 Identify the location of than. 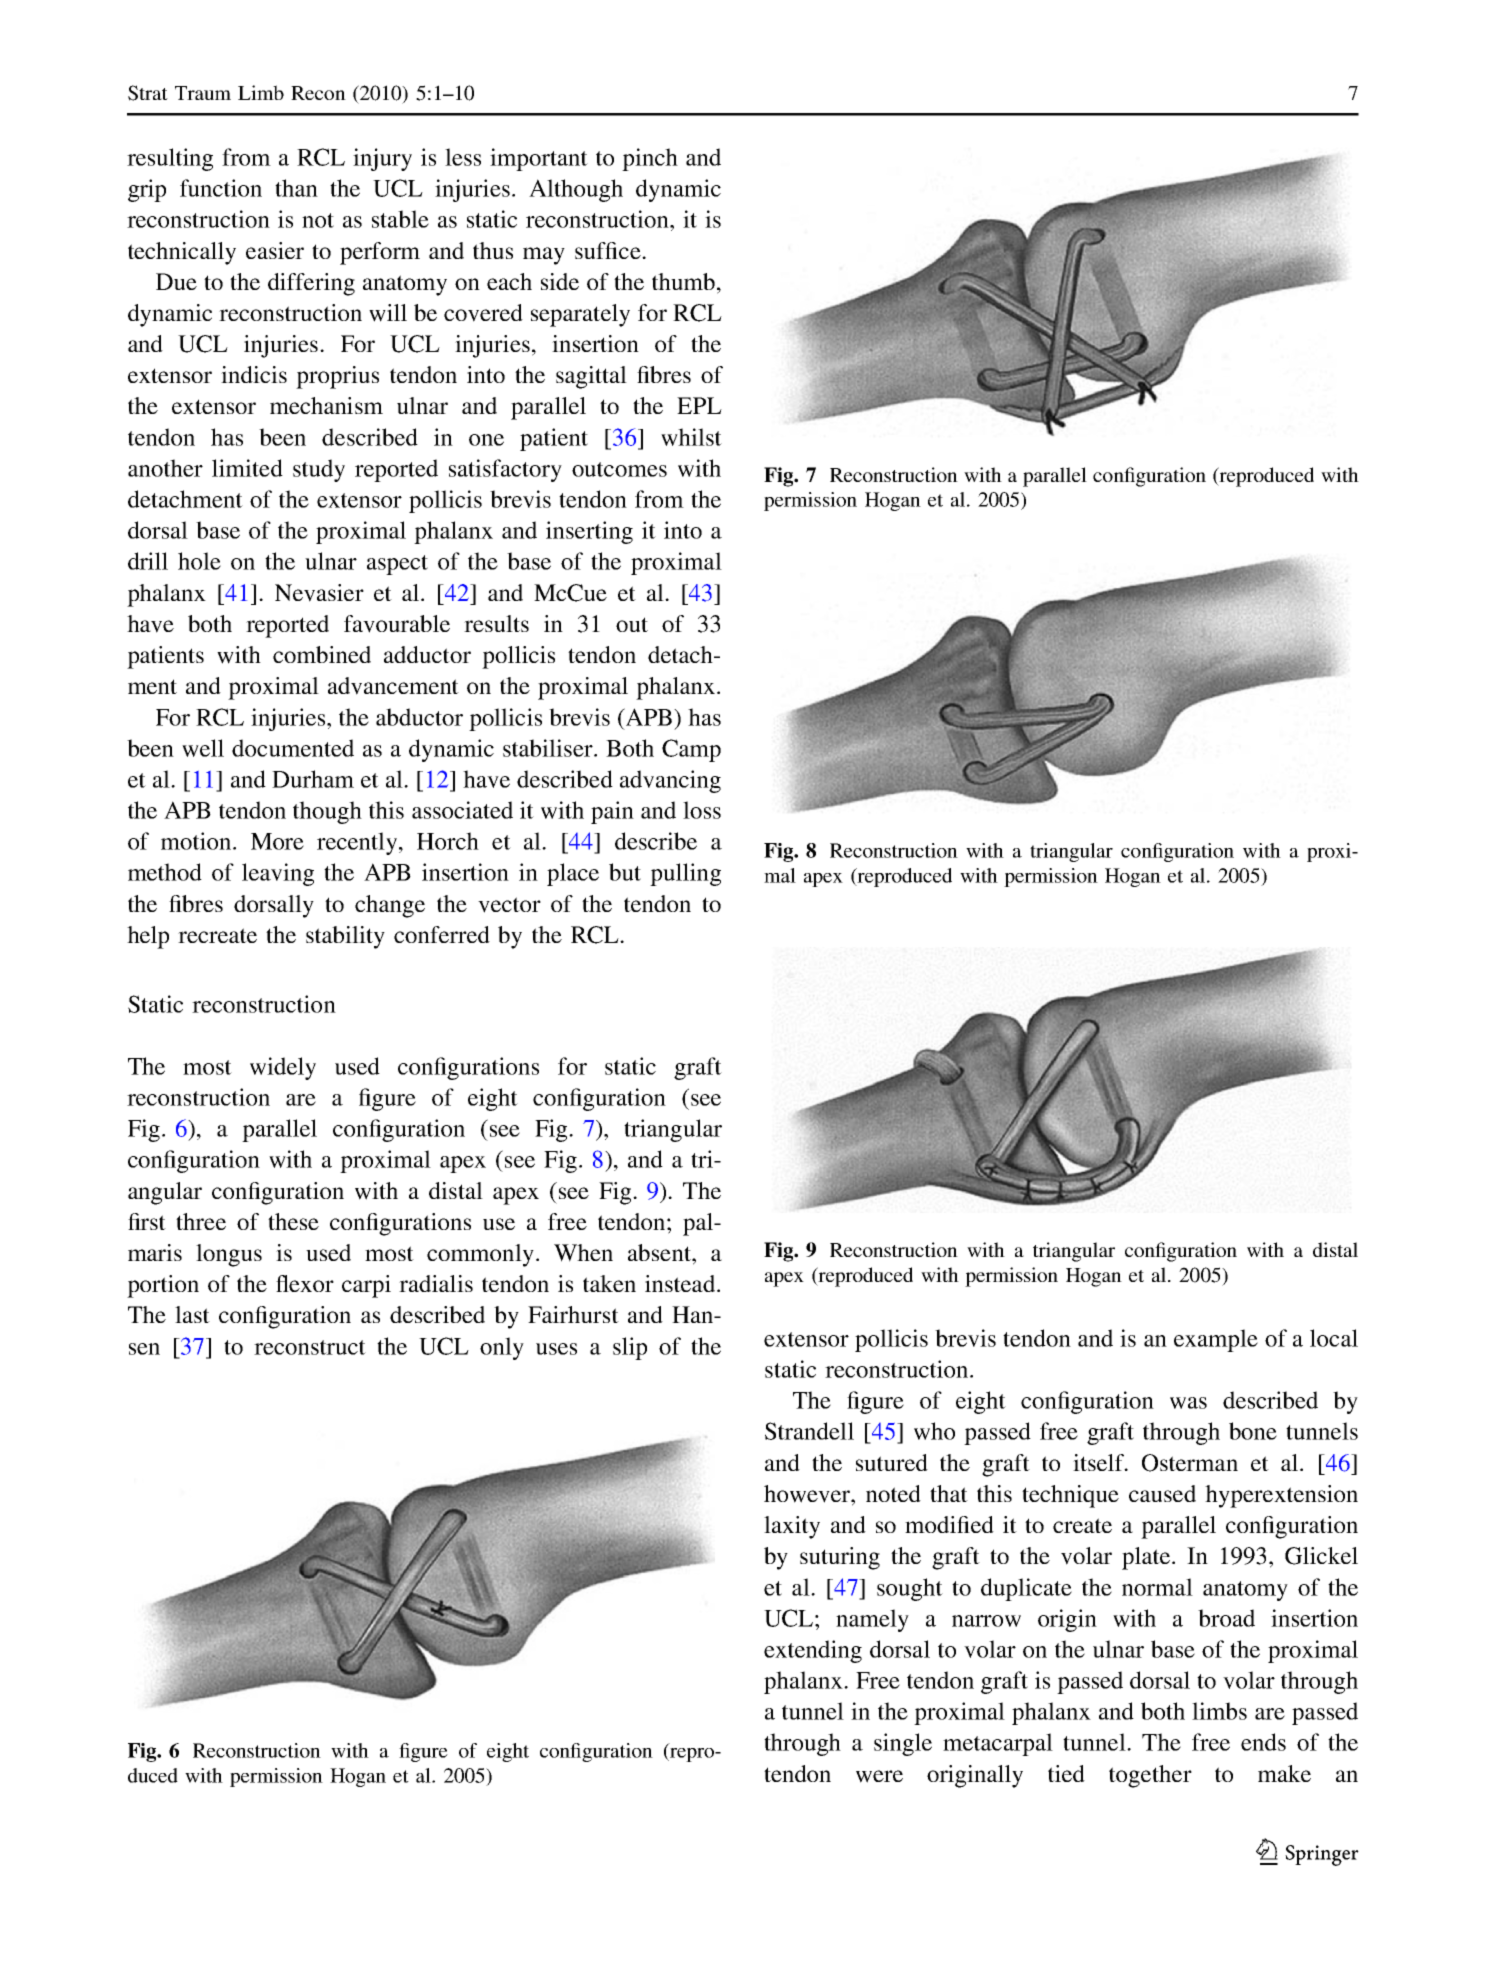
(296, 188).
